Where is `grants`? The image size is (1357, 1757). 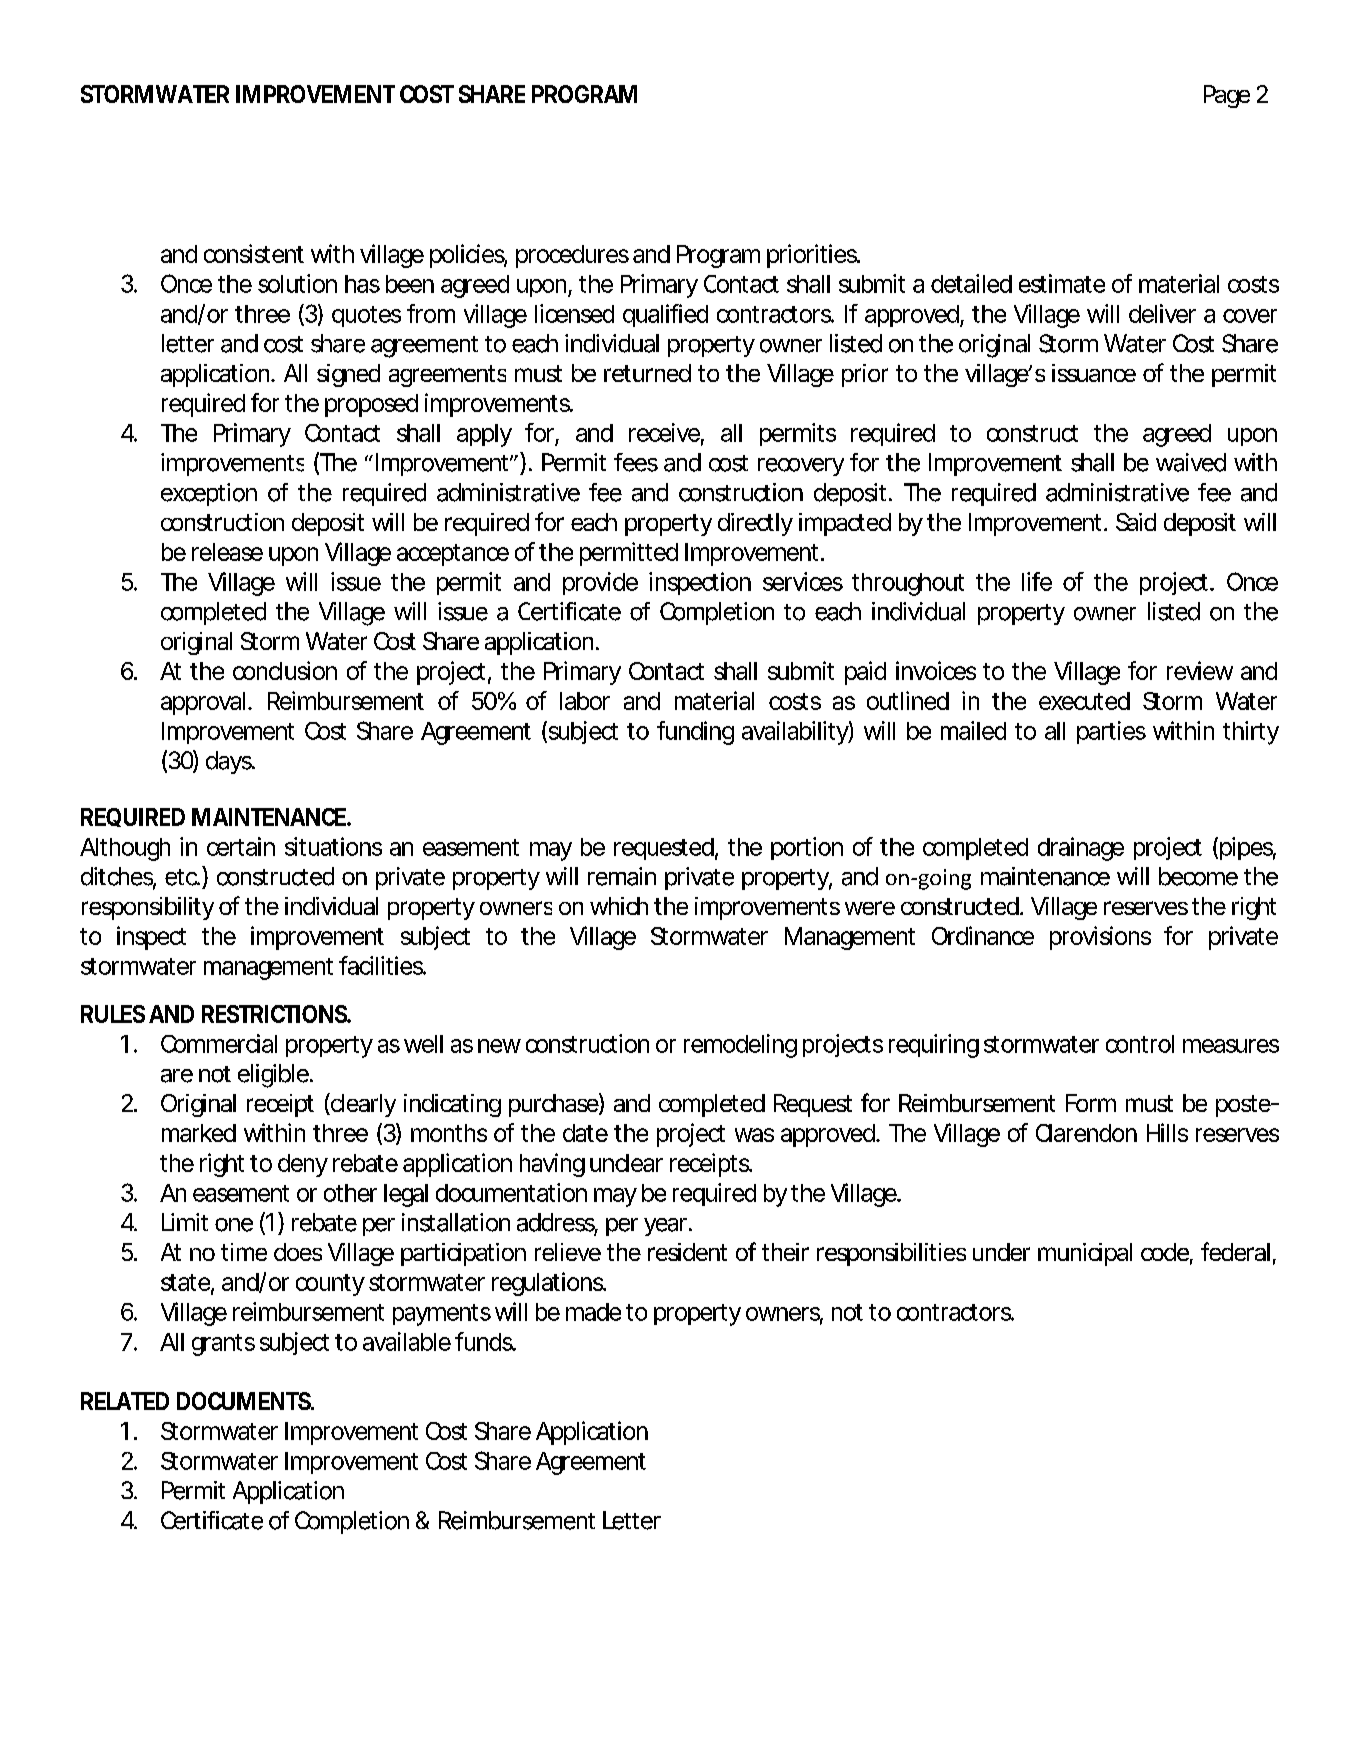
grants is located at coordinates (223, 1345).
